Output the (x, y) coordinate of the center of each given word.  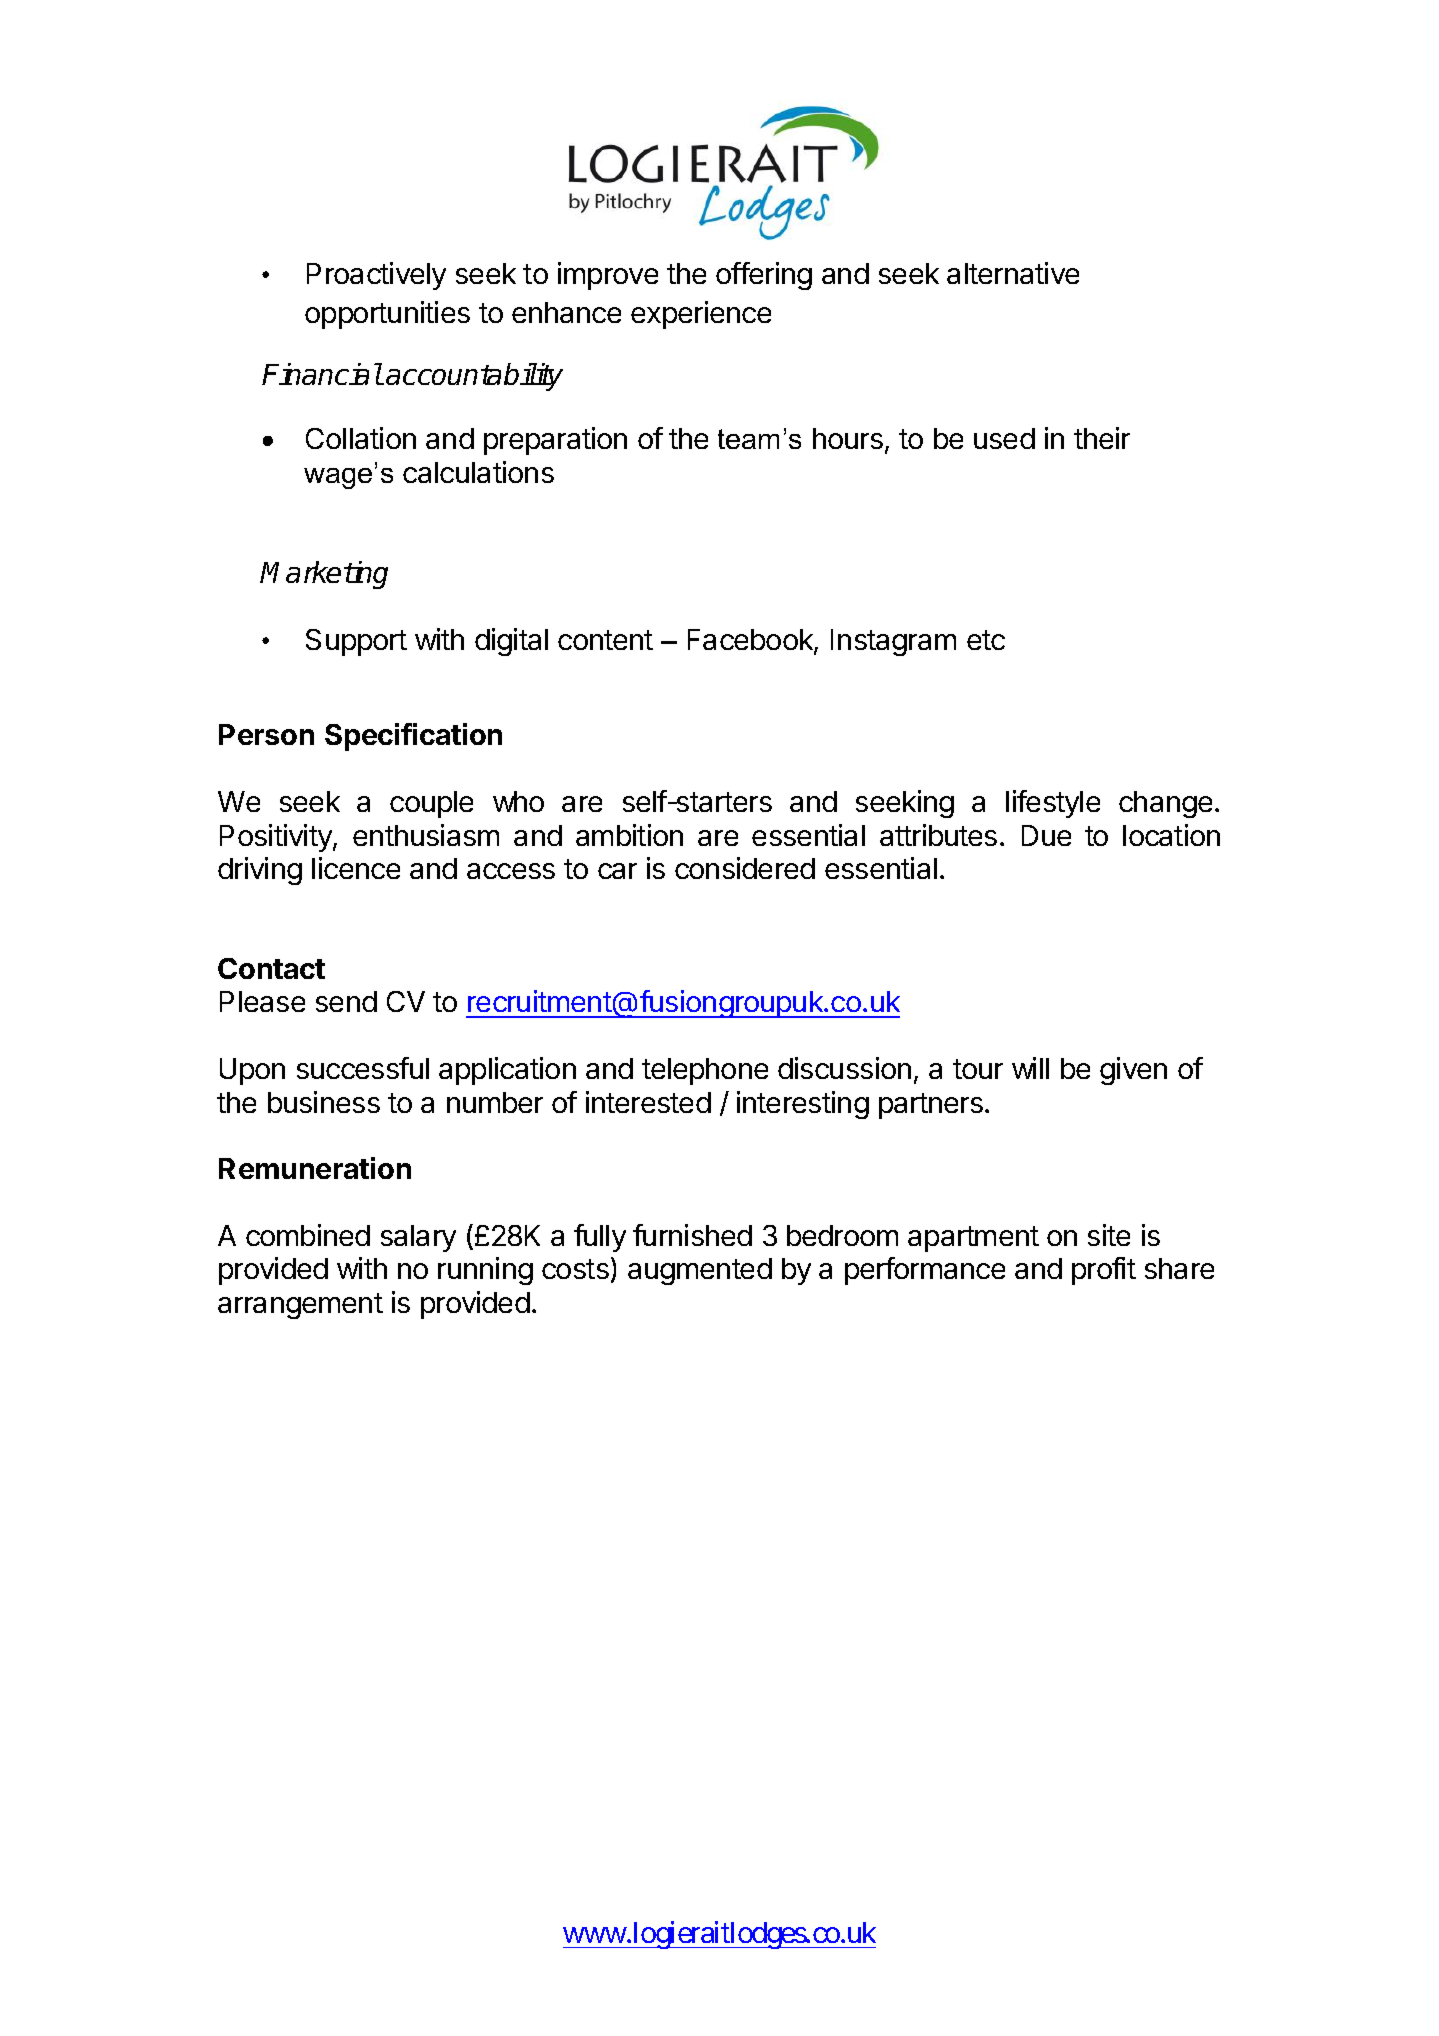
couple (431, 804)
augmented (700, 1271)
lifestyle (1053, 804)
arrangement (300, 1306)
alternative (1013, 273)
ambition (629, 835)
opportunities (387, 315)
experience (701, 315)
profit (1104, 1271)
